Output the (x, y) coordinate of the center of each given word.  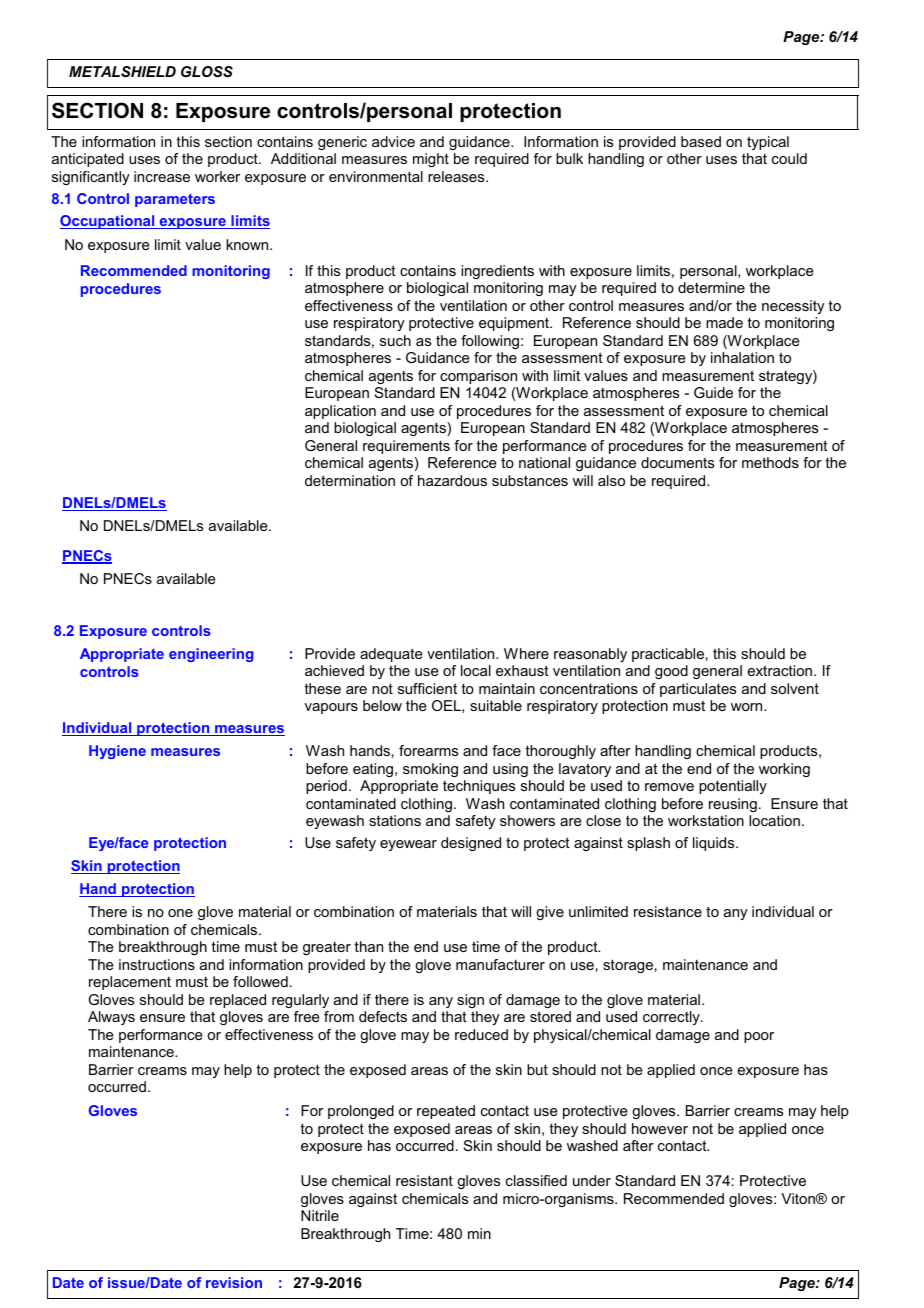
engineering (211, 655)
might (431, 160)
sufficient (427, 688)
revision (234, 1282)
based (701, 141)
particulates (698, 690)
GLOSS (207, 71)
